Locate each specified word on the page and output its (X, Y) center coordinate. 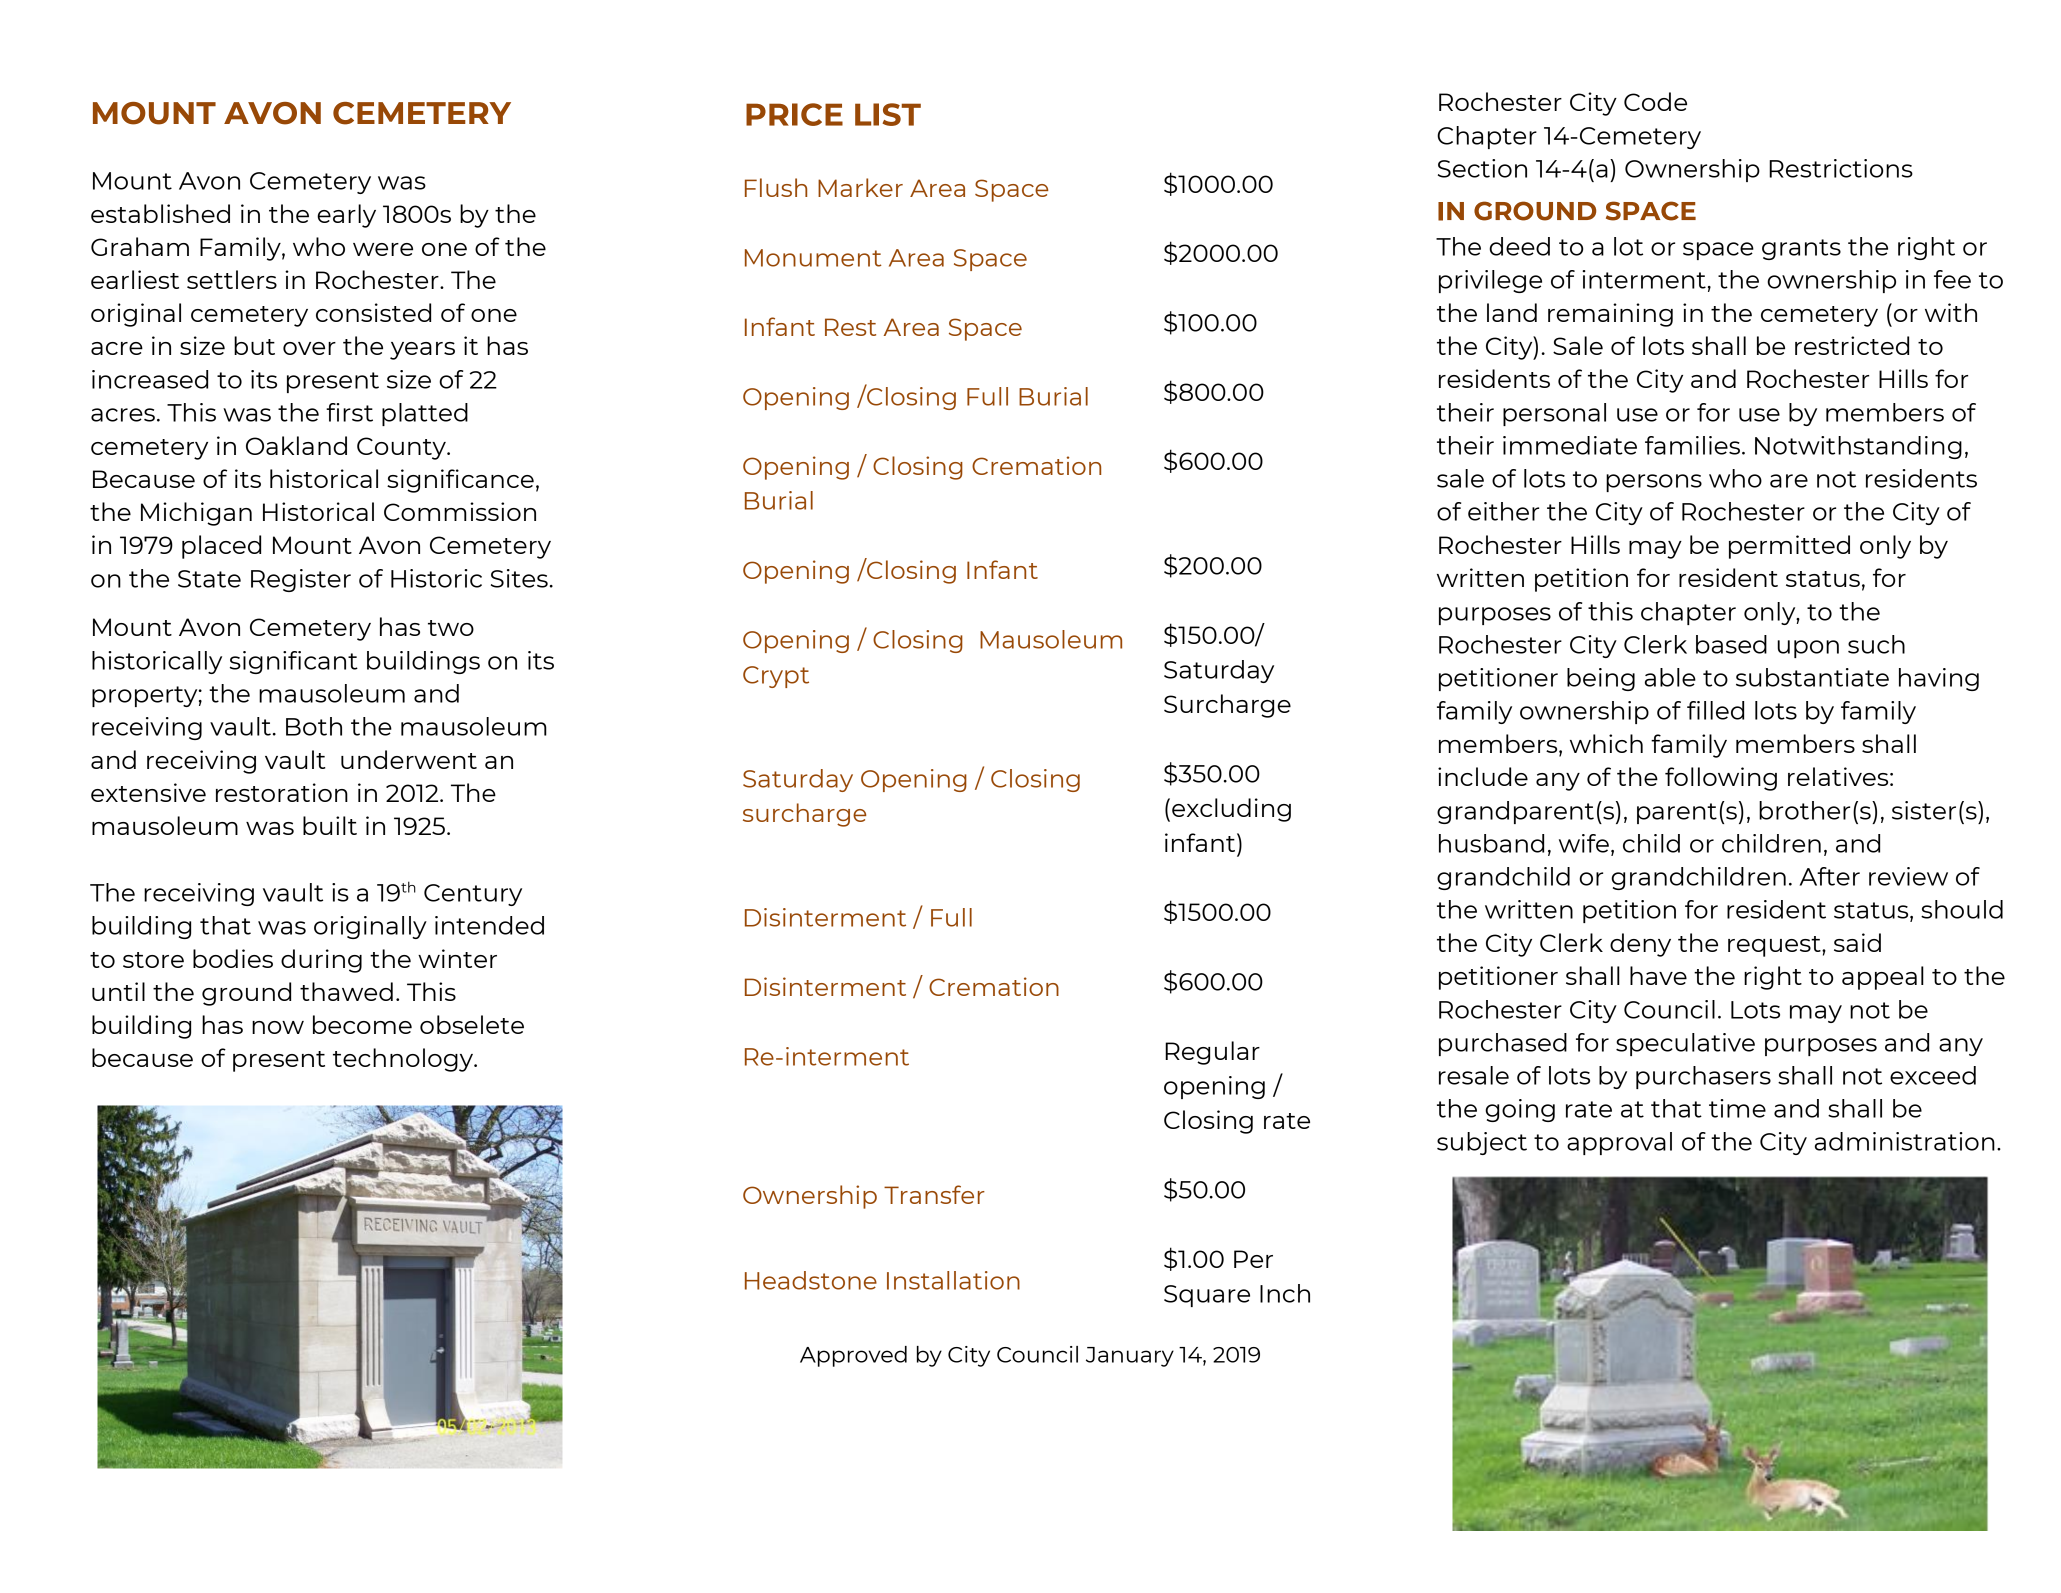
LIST (888, 114)
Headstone (811, 1280)
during (321, 961)
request (1775, 946)
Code (1655, 101)
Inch (1285, 1293)
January (1130, 1357)
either (1503, 511)
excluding (1231, 810)
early (346, 216)
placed (221, 547)
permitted (1789, 547)
